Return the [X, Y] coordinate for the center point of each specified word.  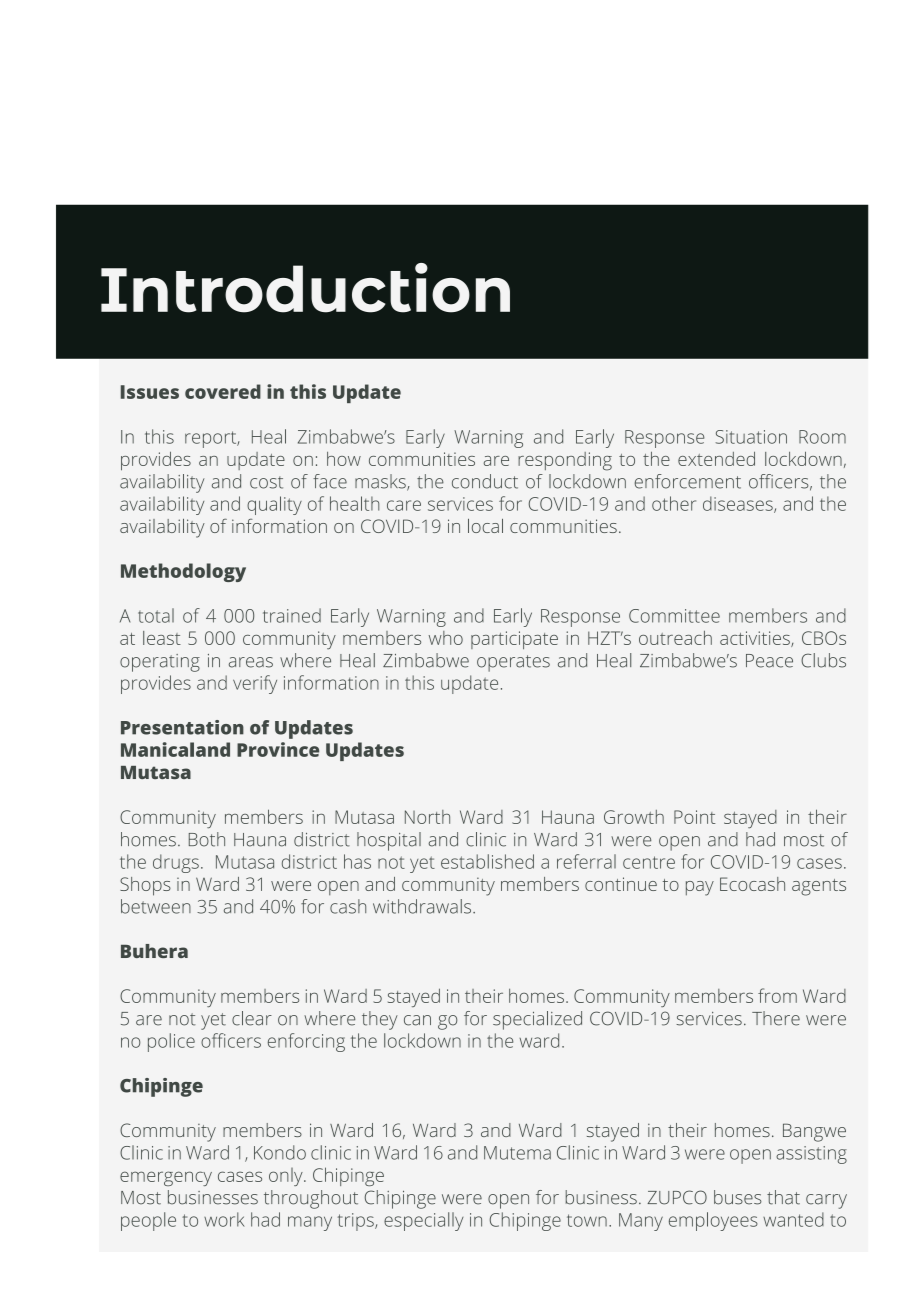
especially [424, 1221]
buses [738, 1197]
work [224, 1219]
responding [565, 461]
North [427, 817]
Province [278, 749]
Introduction [305, 288]
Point [695, 817]
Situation [751, 437]
